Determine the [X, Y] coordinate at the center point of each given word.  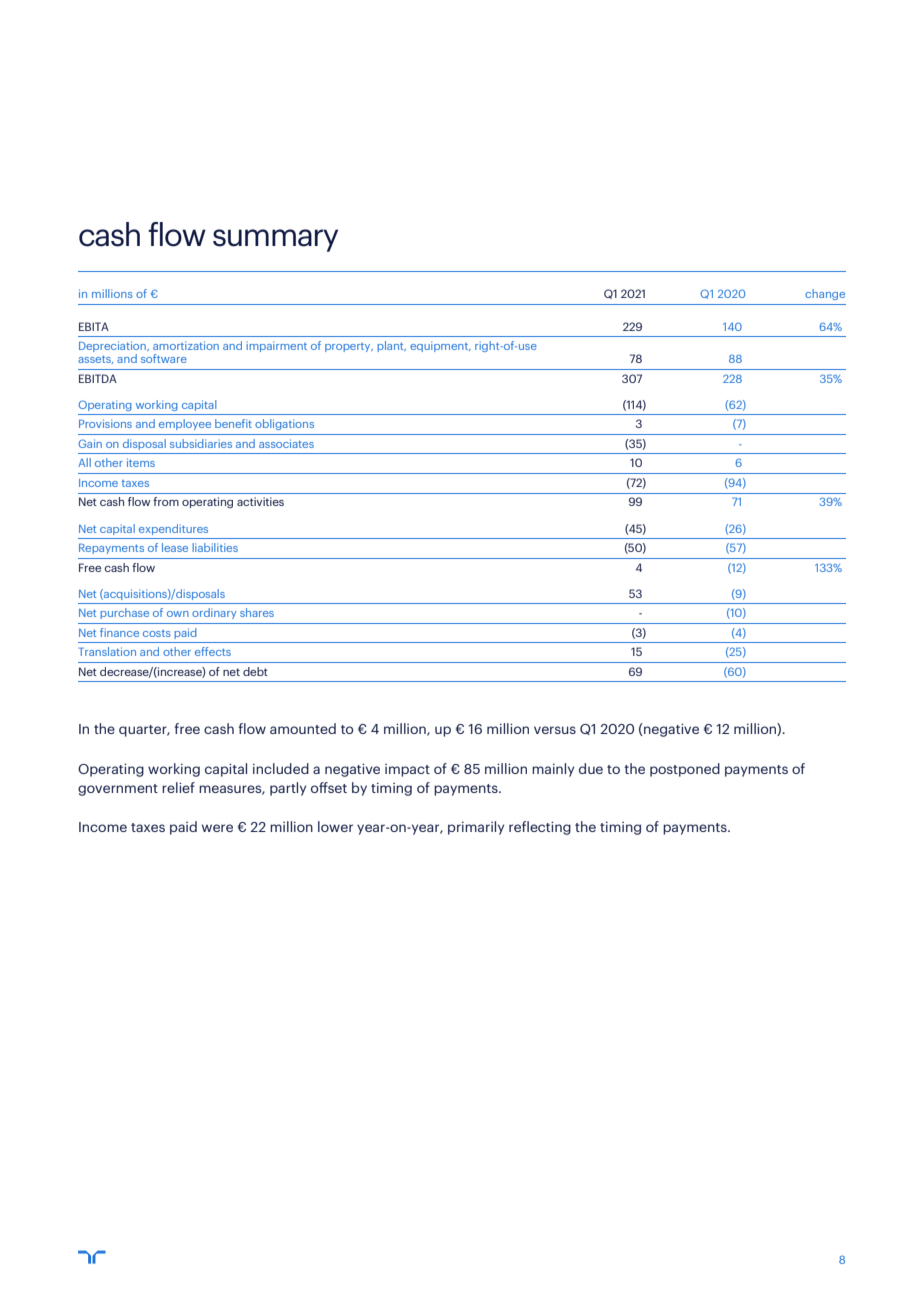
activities [260, 501]
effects [213, 651]
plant [391, 346]
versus [555, 730]
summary [275, 240]
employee [185, 424]
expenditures [173, 529]
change [825, 294]
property [349, 347]
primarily [476, 828]
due [591, 768]
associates [286, 443]
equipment [440, 346]
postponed [685, 770]
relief [178, 787]
